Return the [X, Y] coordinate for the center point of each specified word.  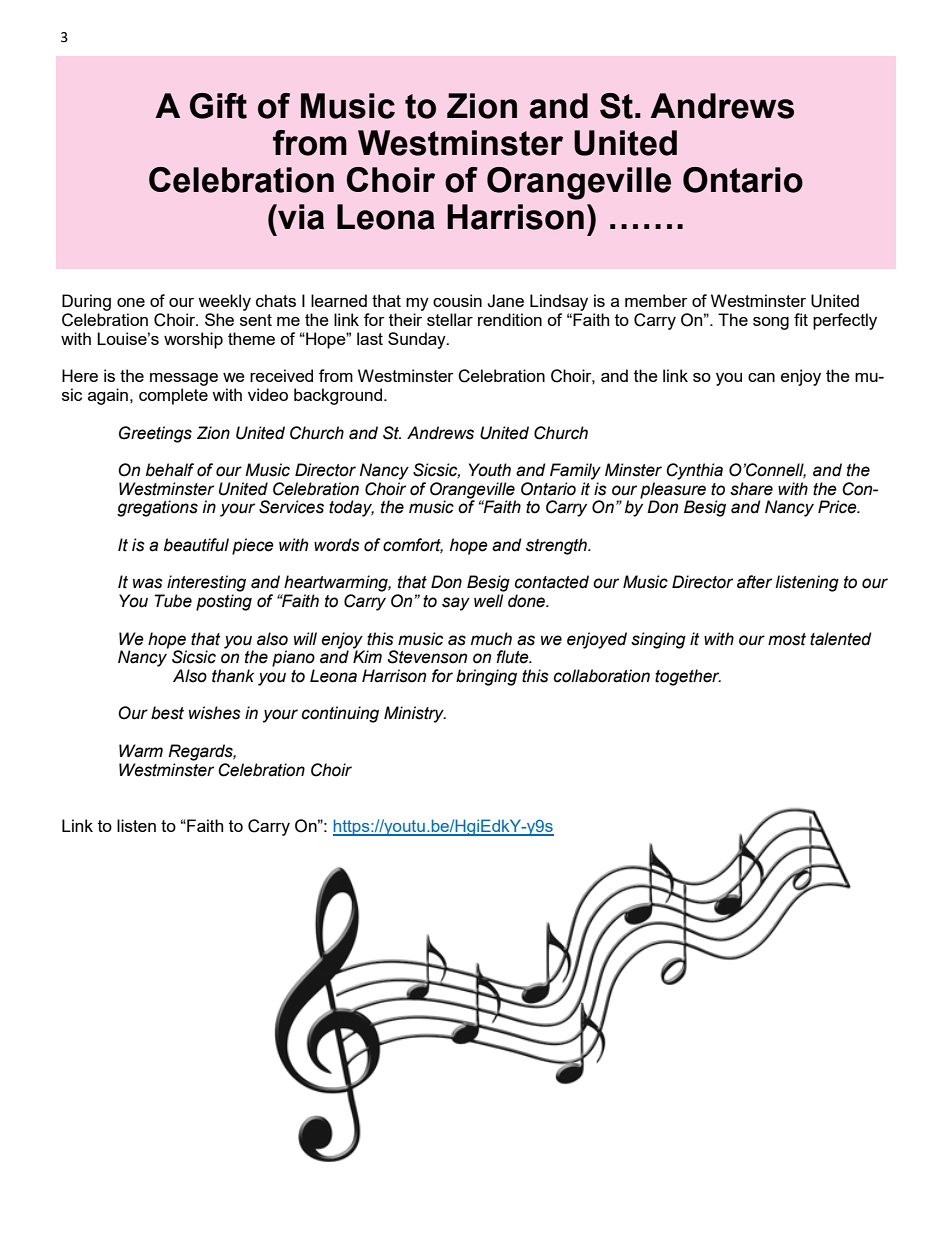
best [167, 713]
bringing [486, 677]
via [300, 217]
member [656, 300]
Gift [218, 106]
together [688, 677]
